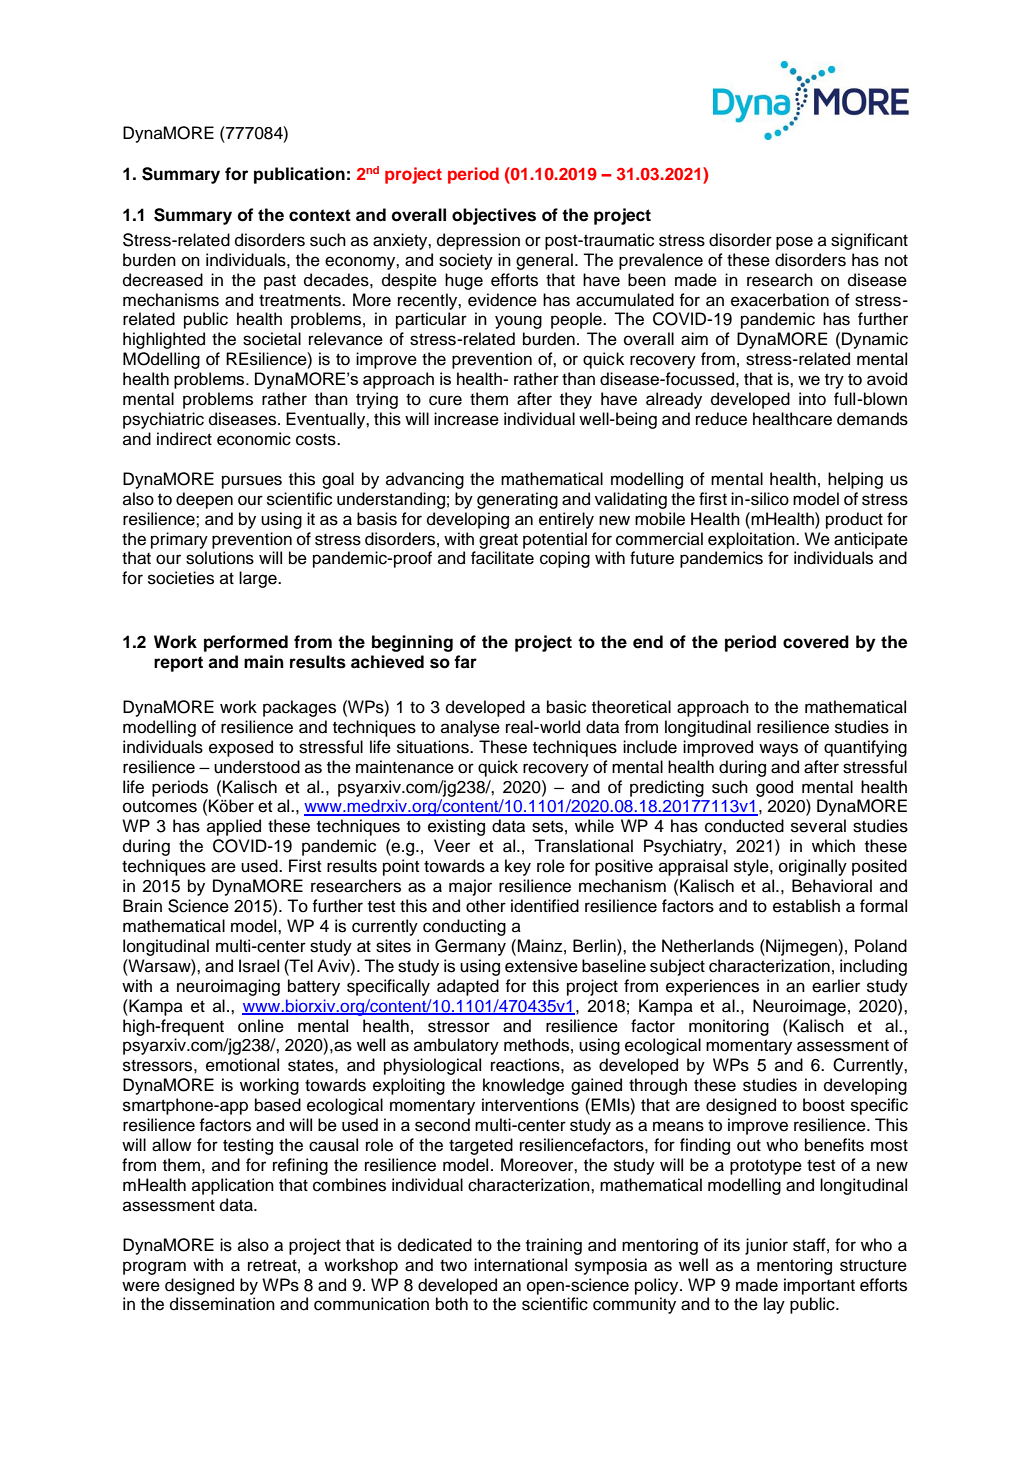  Describe the element at coordinates (869, 241) in the page. I see `significant` at that location.
